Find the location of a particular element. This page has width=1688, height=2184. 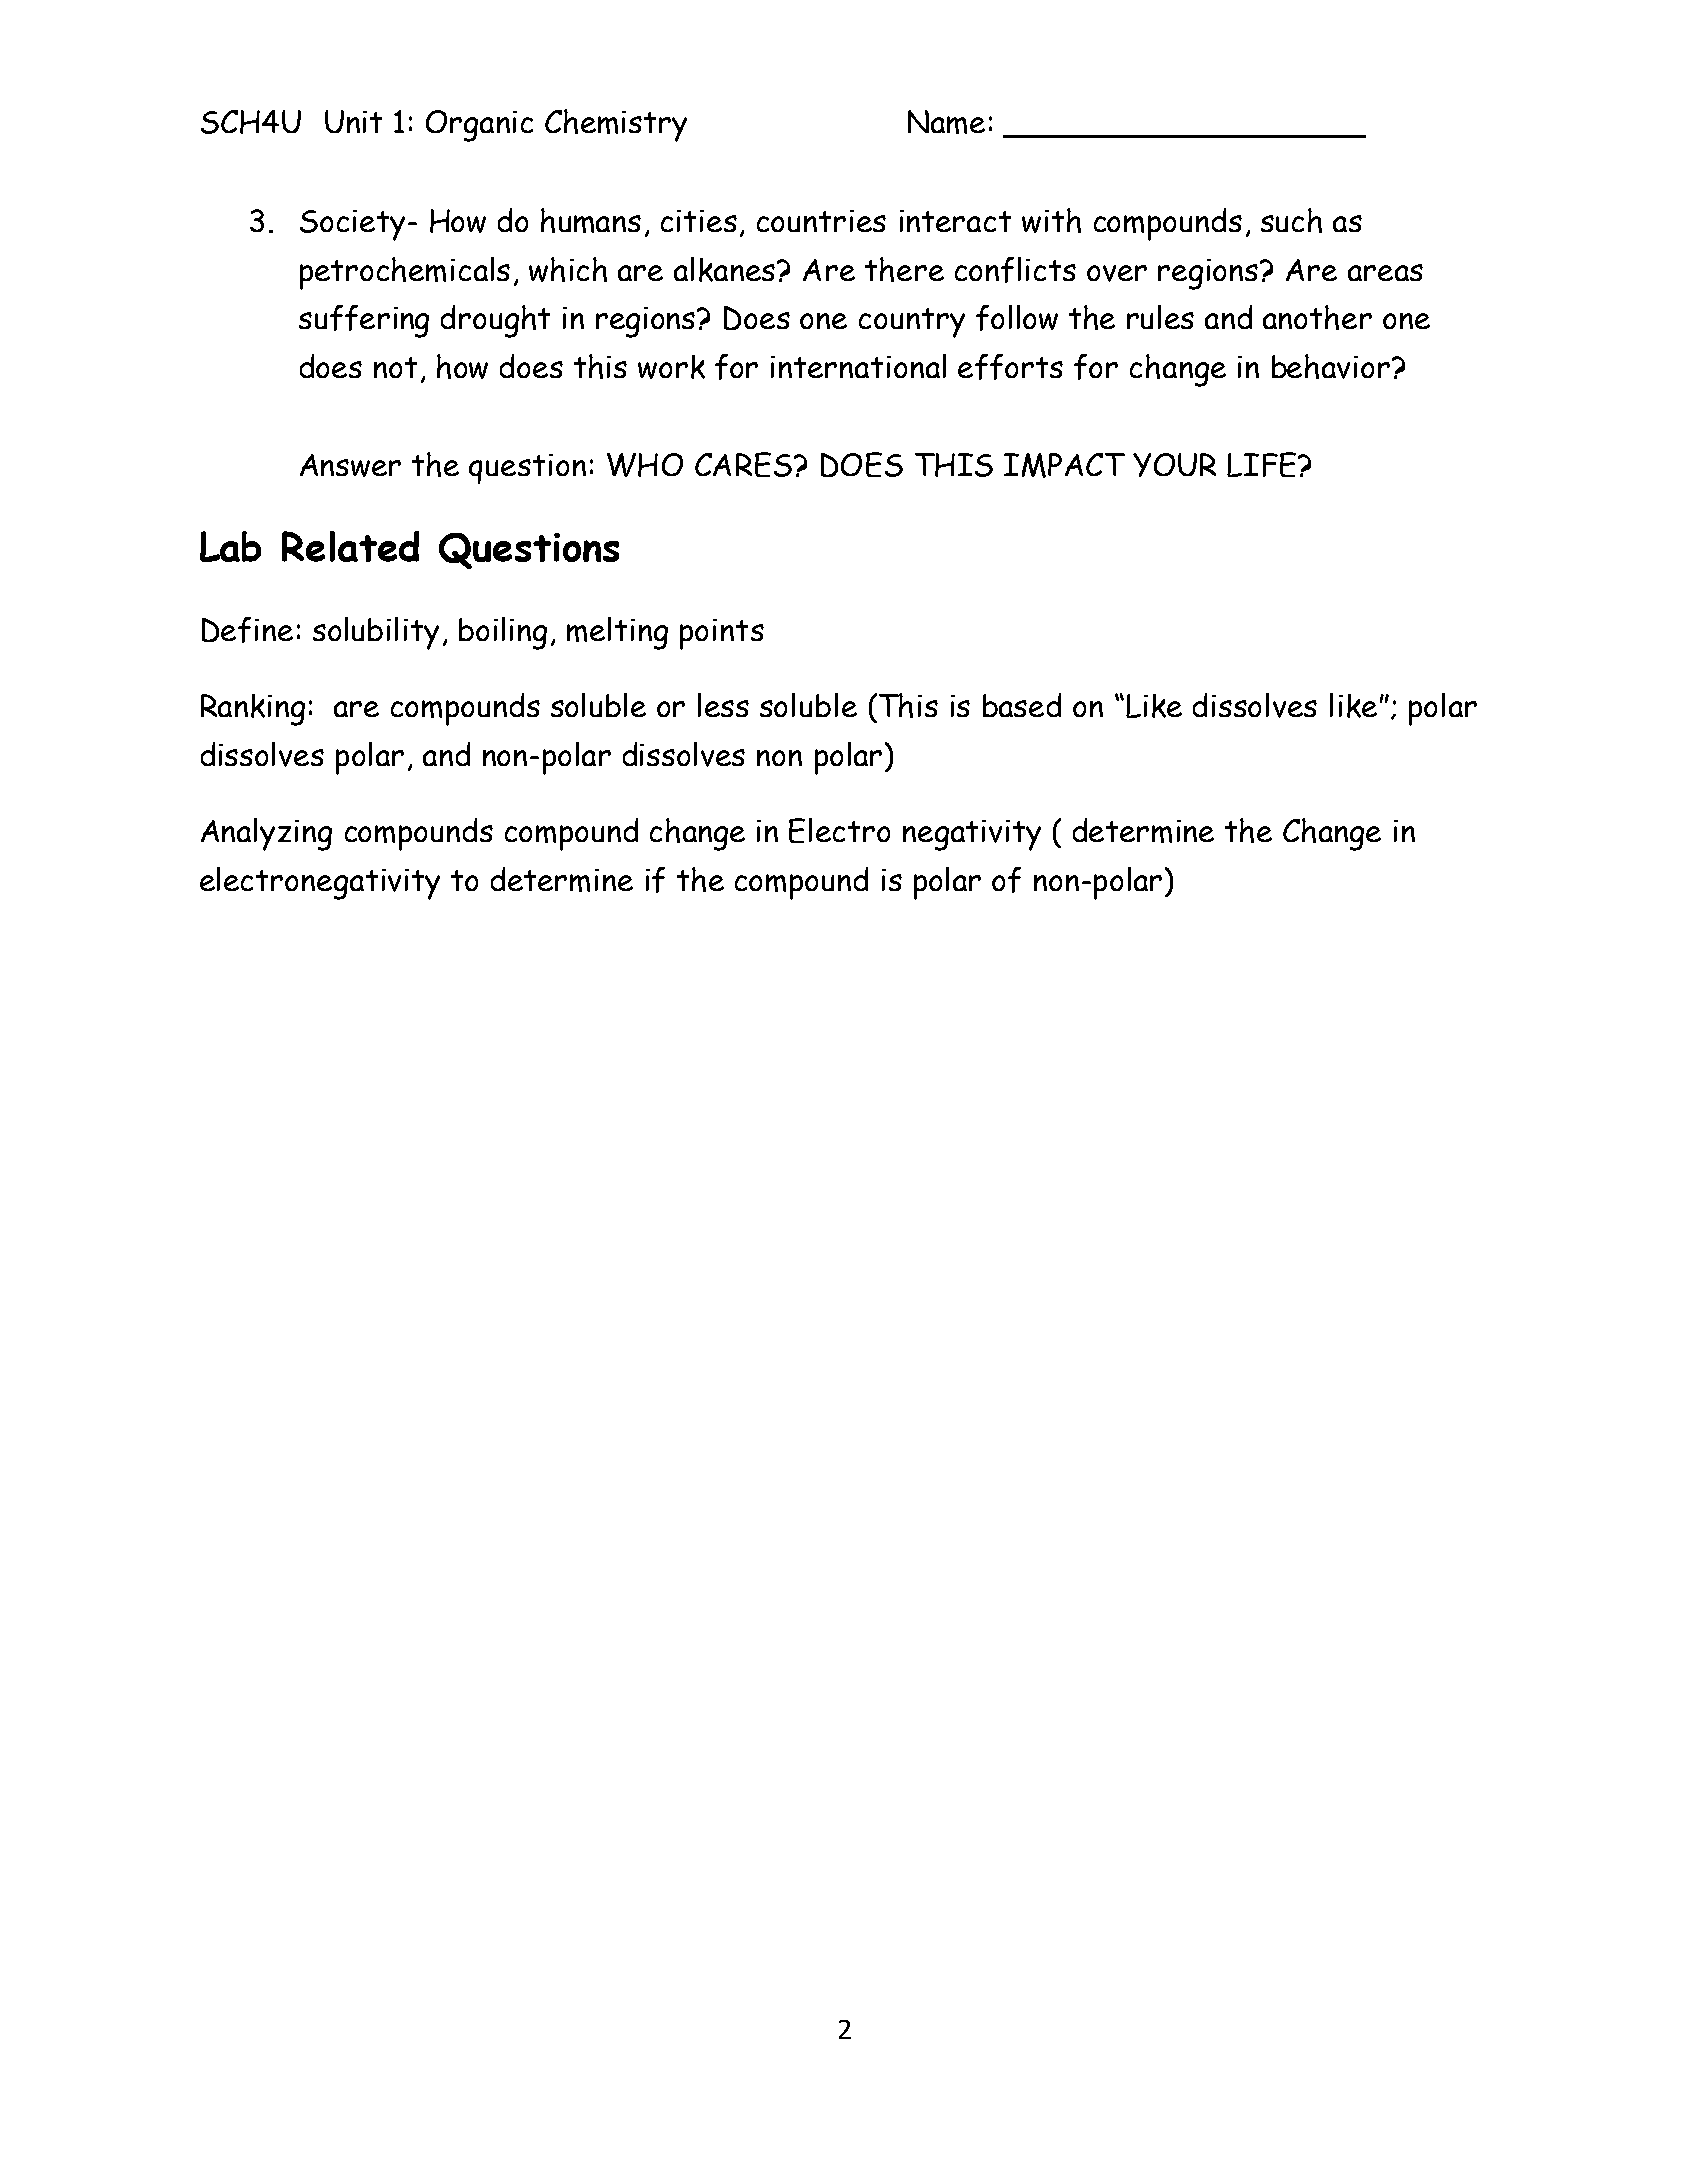

Analyzing is located at coordinates (266, 834).
